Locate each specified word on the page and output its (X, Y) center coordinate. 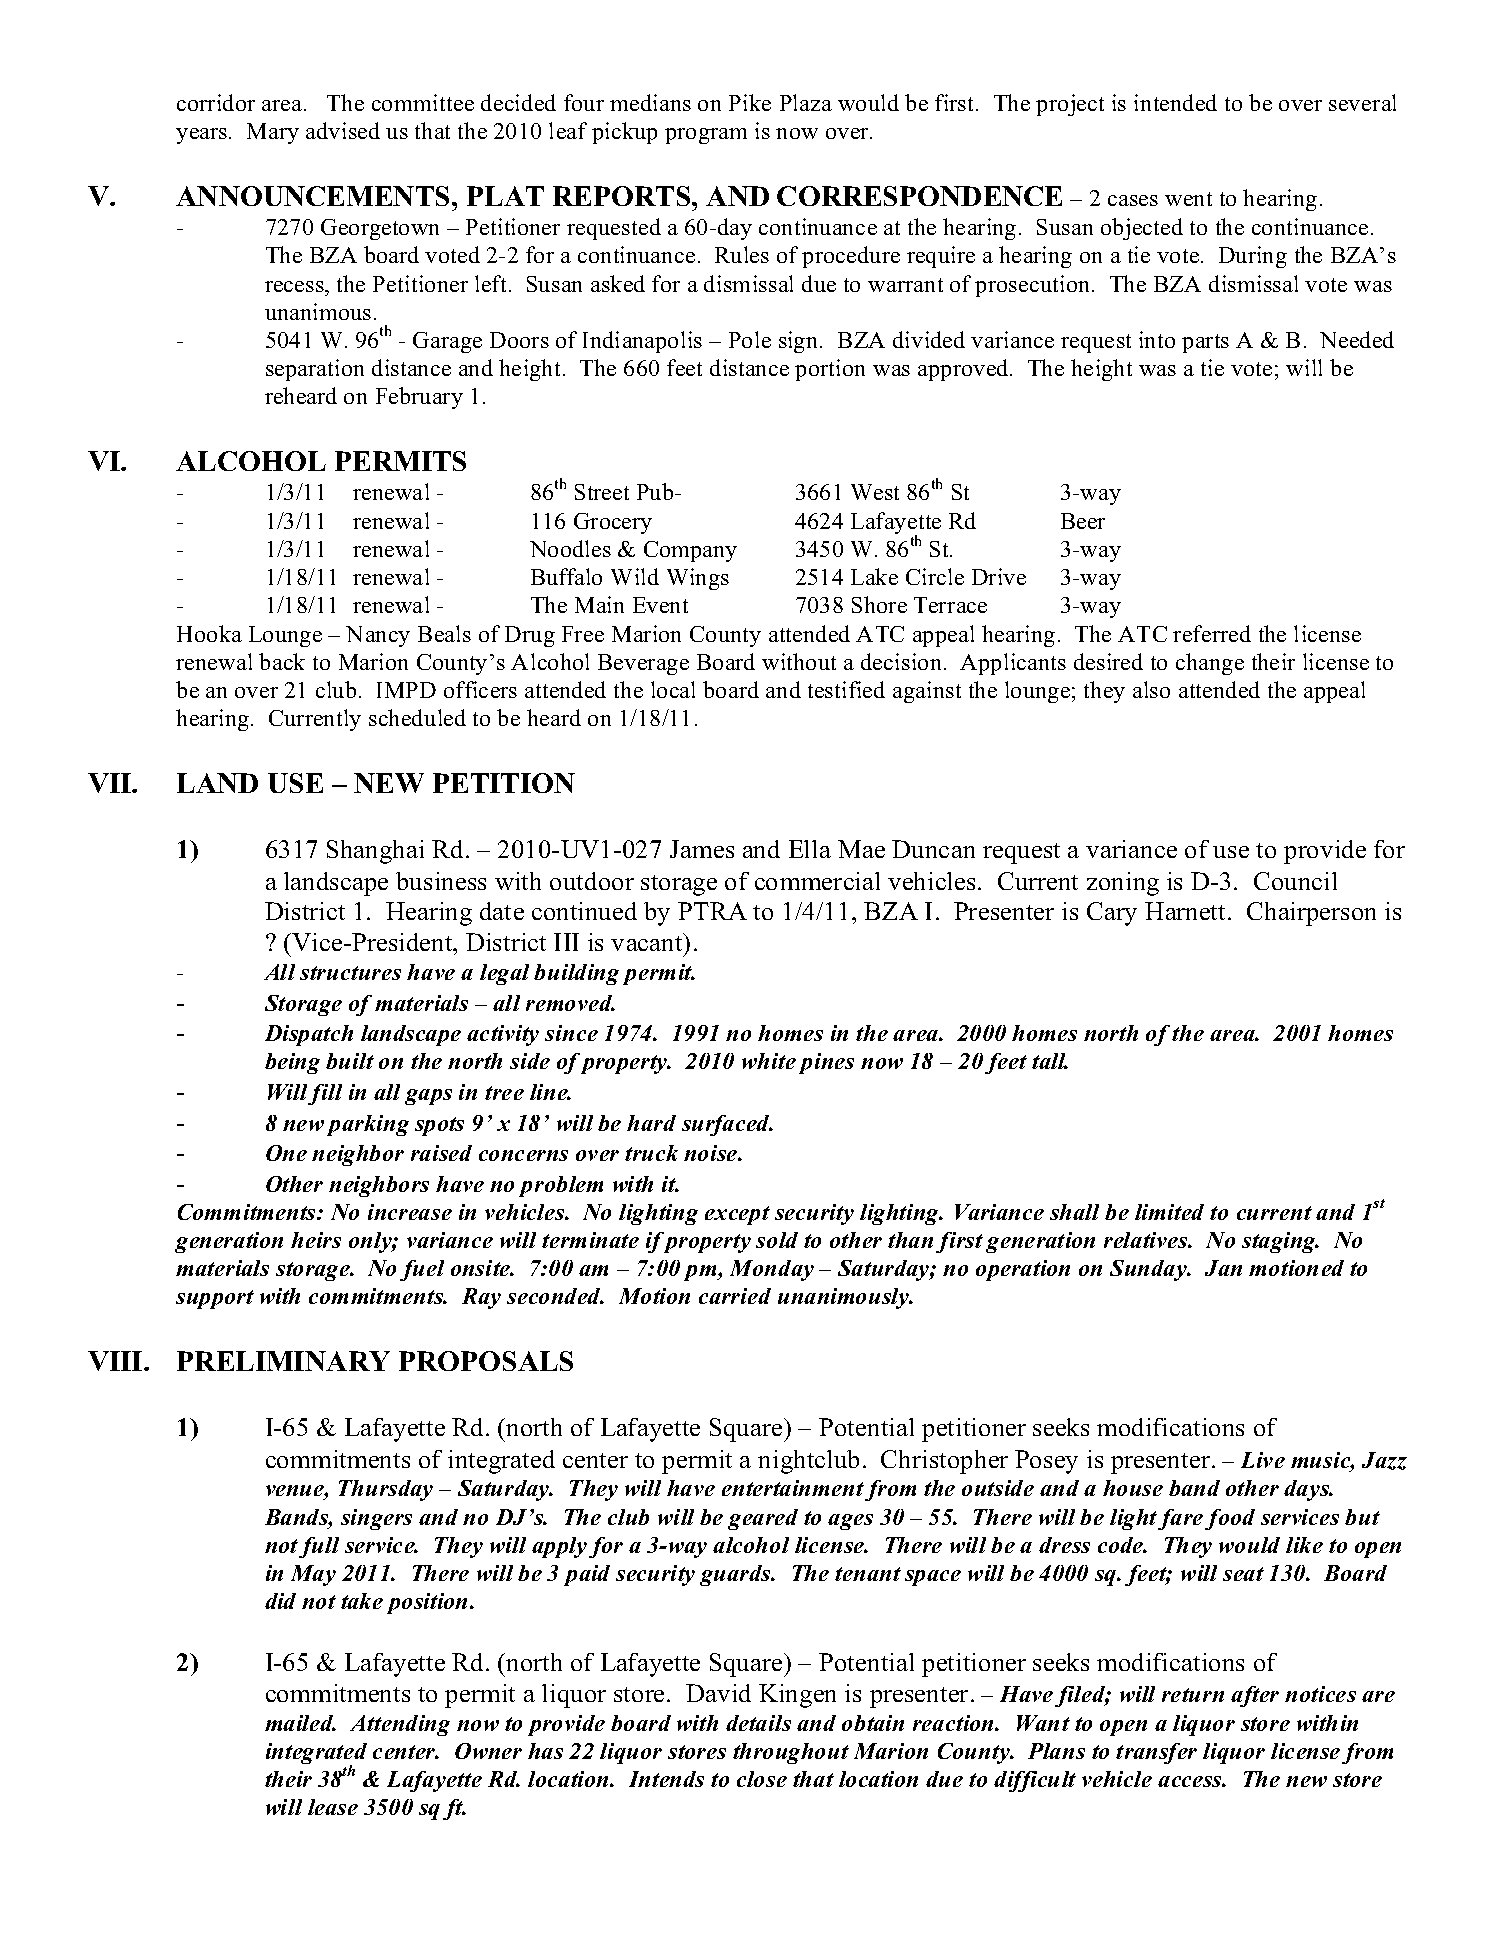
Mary (273, 133)
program (706, 136)
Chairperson (1311, 914)
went (1188, 199)
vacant (648, 942)
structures (350, 973)
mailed (300, 1723)
